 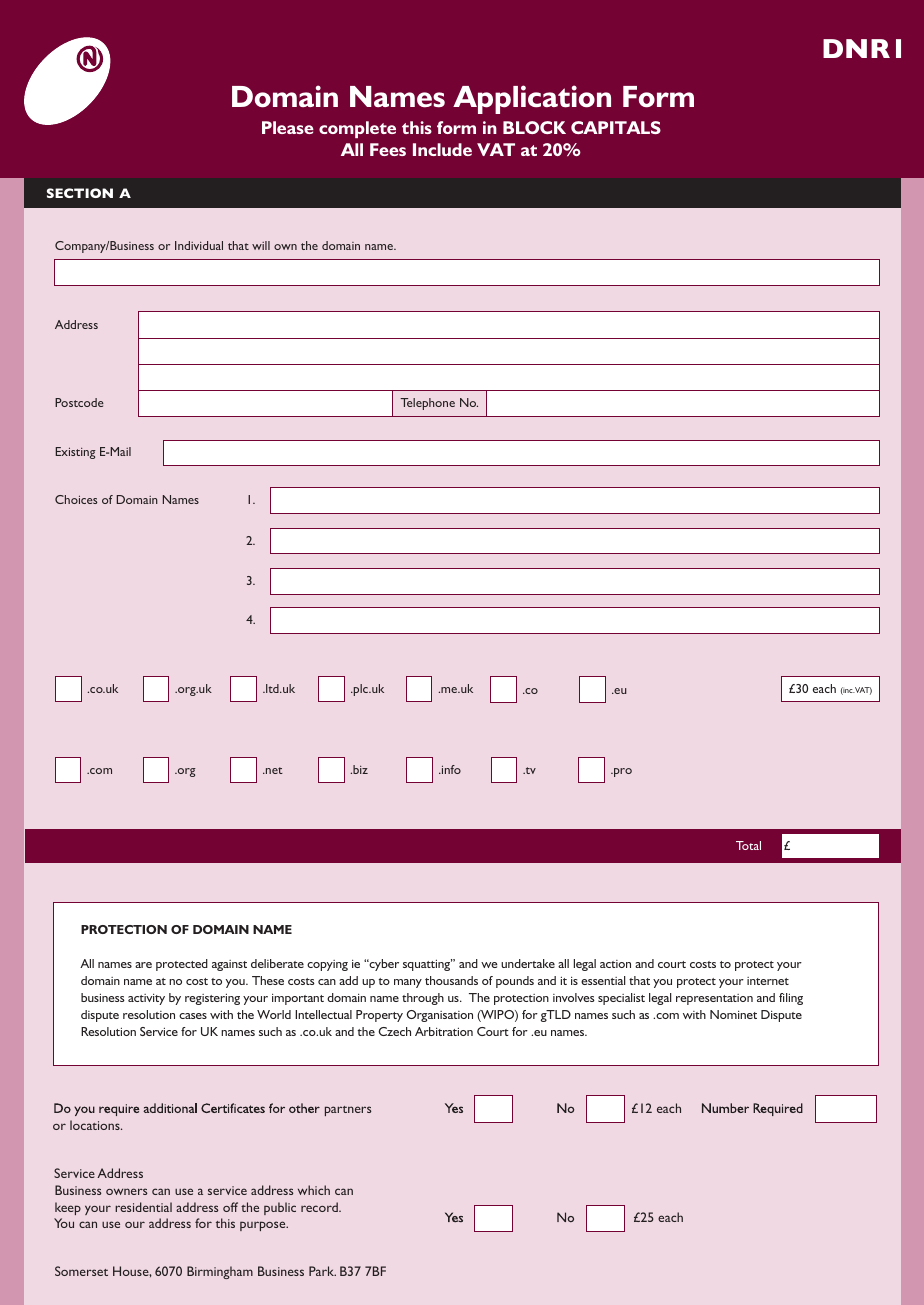 I want to click on biz, so click(x=359, y=769).
